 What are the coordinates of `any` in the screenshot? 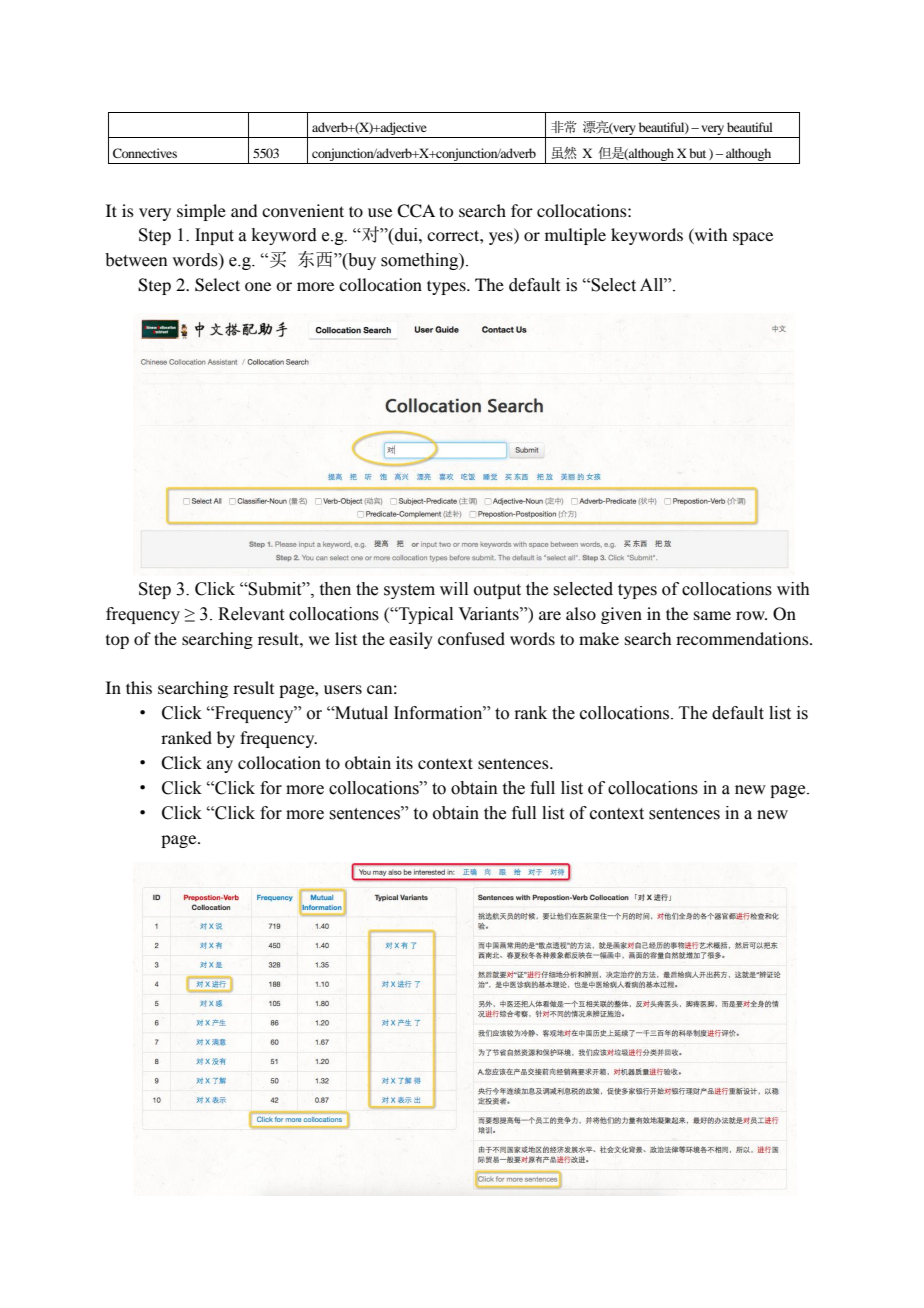 It's located at (220, 766).
